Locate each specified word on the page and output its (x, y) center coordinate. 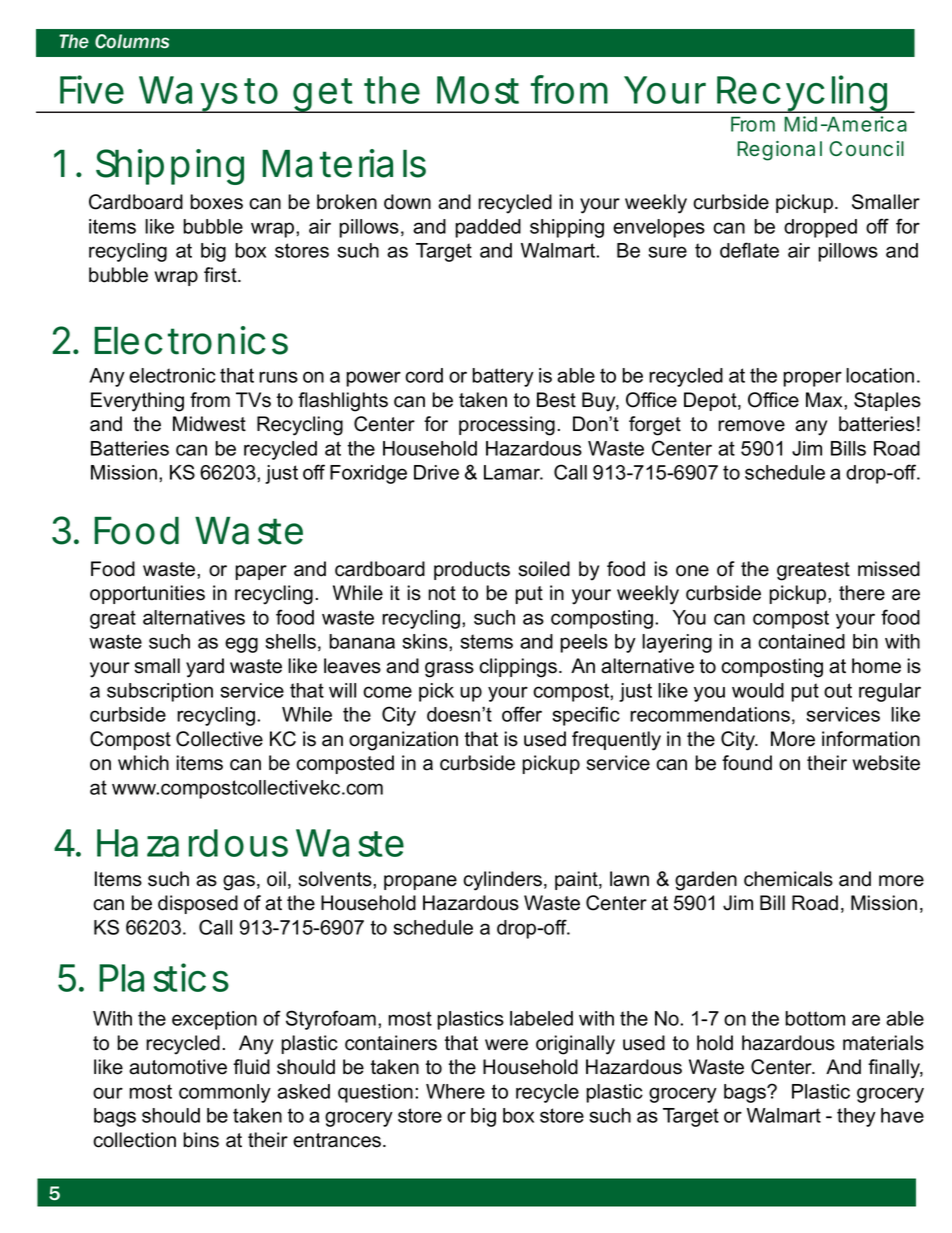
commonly (225, 1093)
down (407, 202)
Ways (190, 94)
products (472, 570)
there (862, 593)
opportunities (147, 594)
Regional (779, 151)
